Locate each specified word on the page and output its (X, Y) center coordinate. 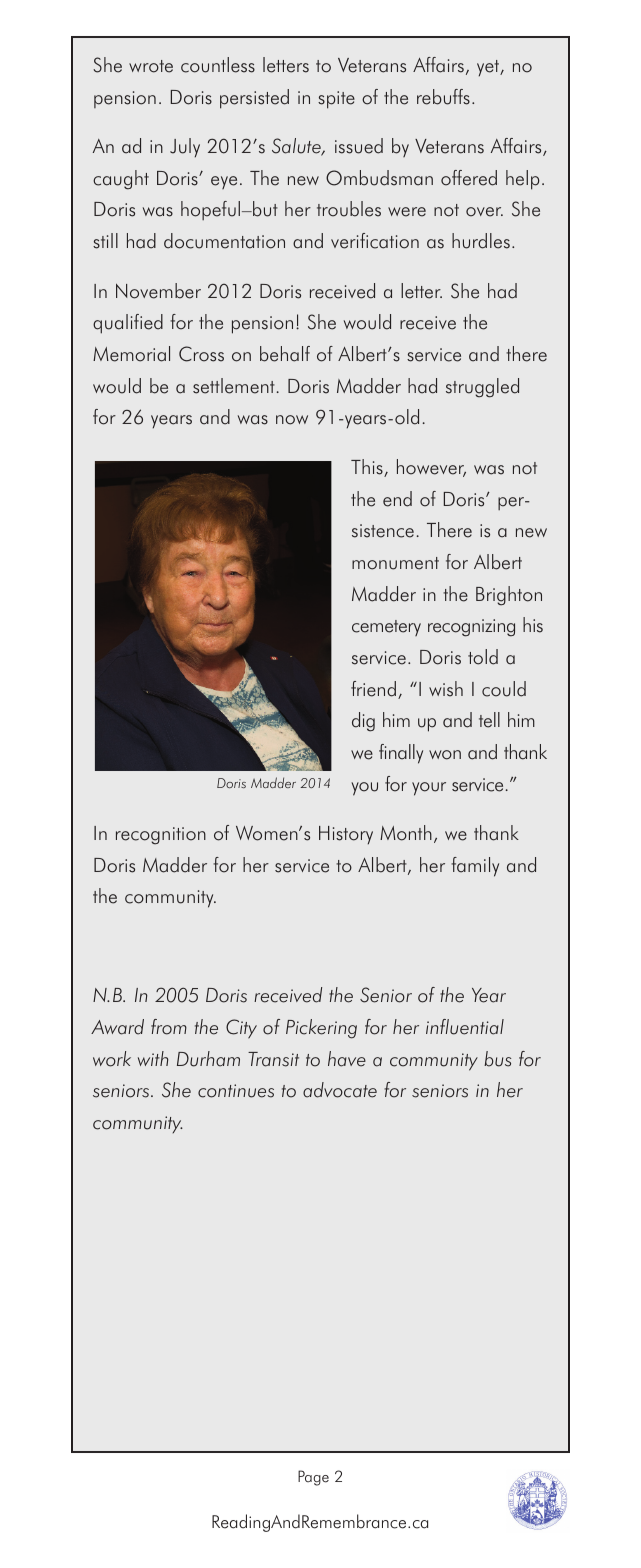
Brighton (509, 596)
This (368, 468)
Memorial (131, 354)
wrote (151, 66)
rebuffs (443, 97)
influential (465, 1027)
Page (313, 1478)
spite (336, 100)
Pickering (321, 1029)
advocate (340, 1090)
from (169, 1027)
